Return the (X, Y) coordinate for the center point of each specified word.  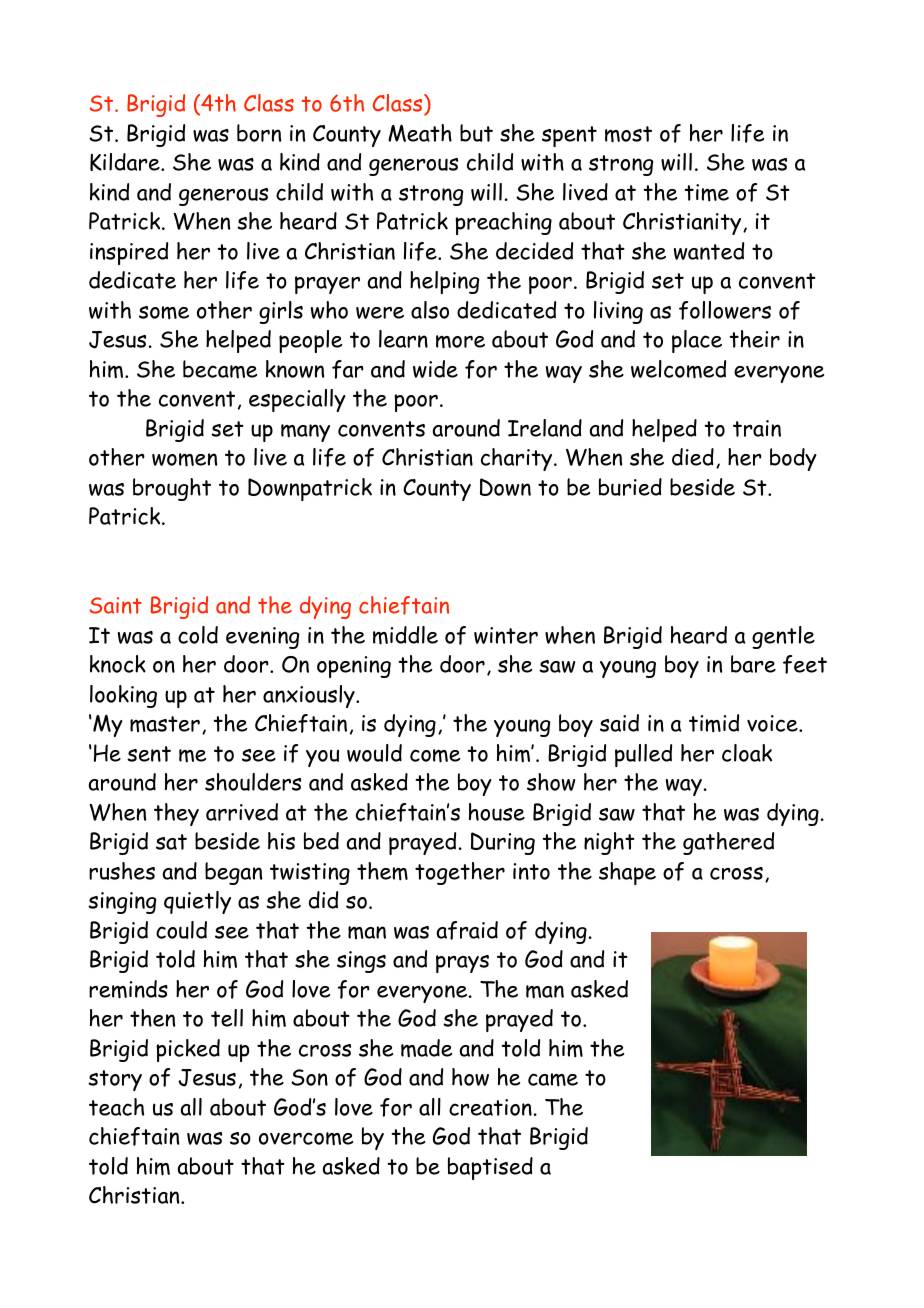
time (706, 193)
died (693, 457)
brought (172, 489)
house (497, 812)
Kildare (126, 162)
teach (116, 1107)
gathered (728, 843)
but (476, 133)
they (176, 814)
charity (518, 459)
